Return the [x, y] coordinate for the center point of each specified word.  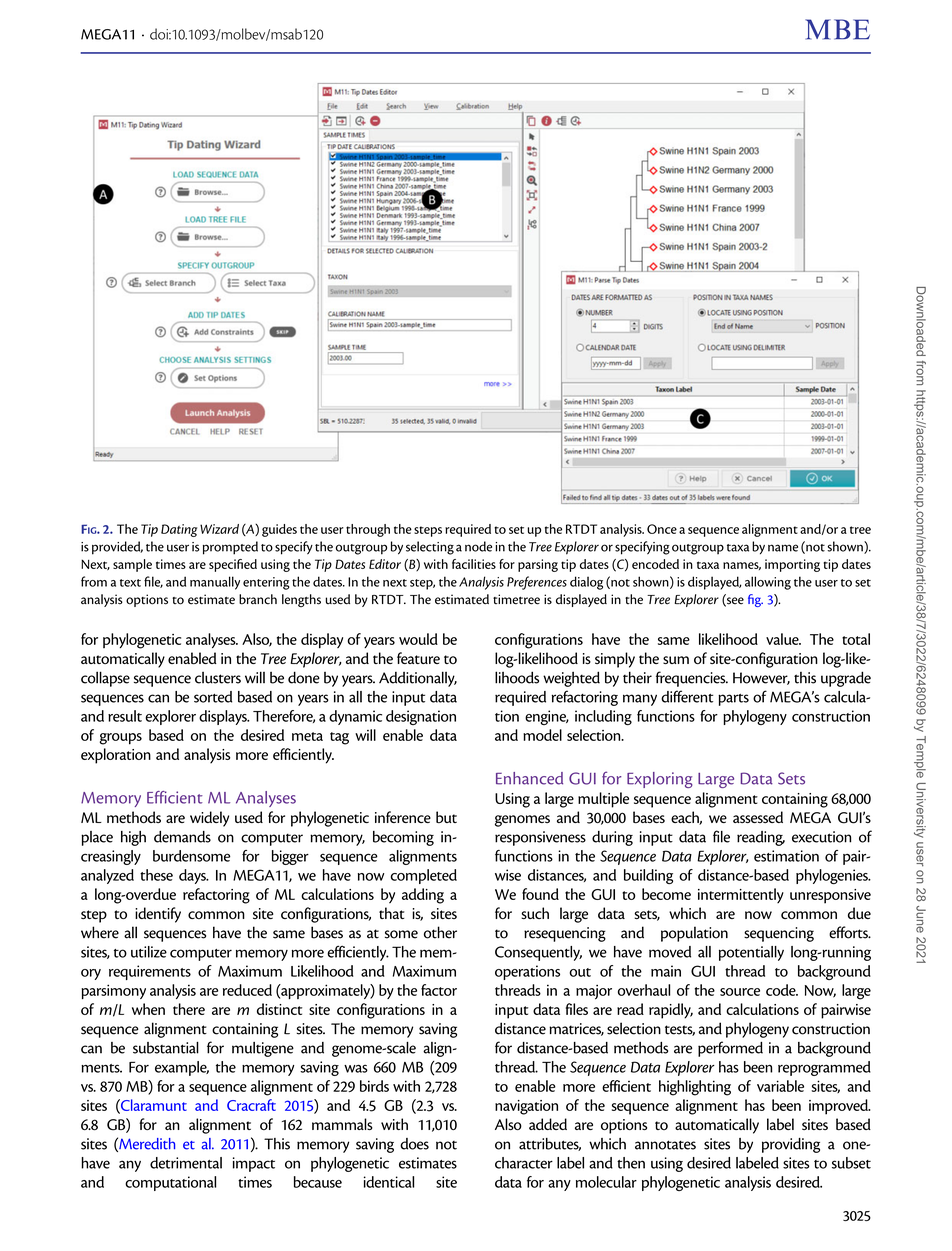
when [148, 1009]
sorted [213, 697]
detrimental [186, 1163]
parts [733, 700]
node [478, 546]
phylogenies [833, 876]
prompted [230, 548]
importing [792, 565]
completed [424, 876]
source [740, 992]
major [594, 992]
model [542, 735]
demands [182, 837]
